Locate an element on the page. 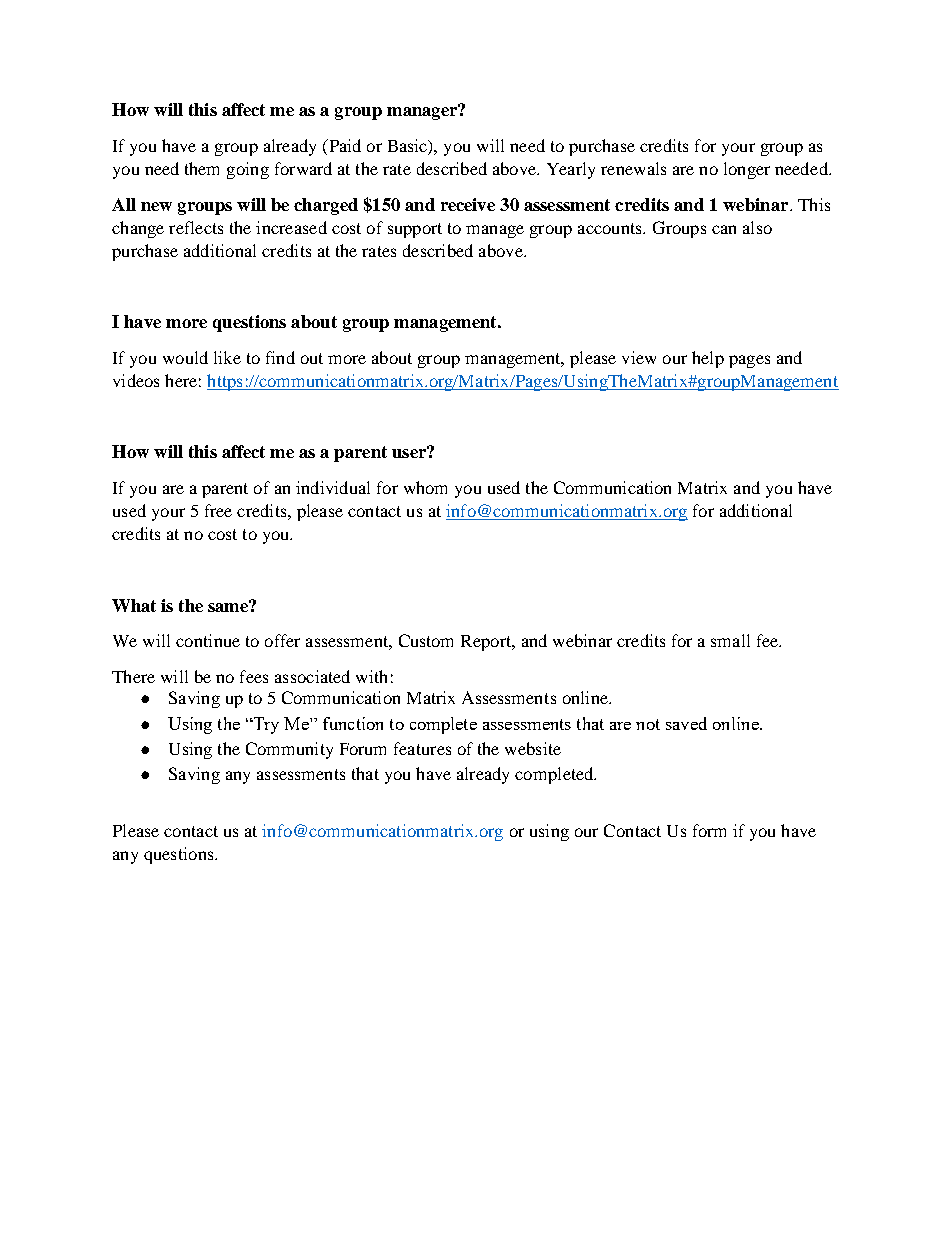 The height and width of the page is (1233, 952). whom is located at coordinates (425, 487).
